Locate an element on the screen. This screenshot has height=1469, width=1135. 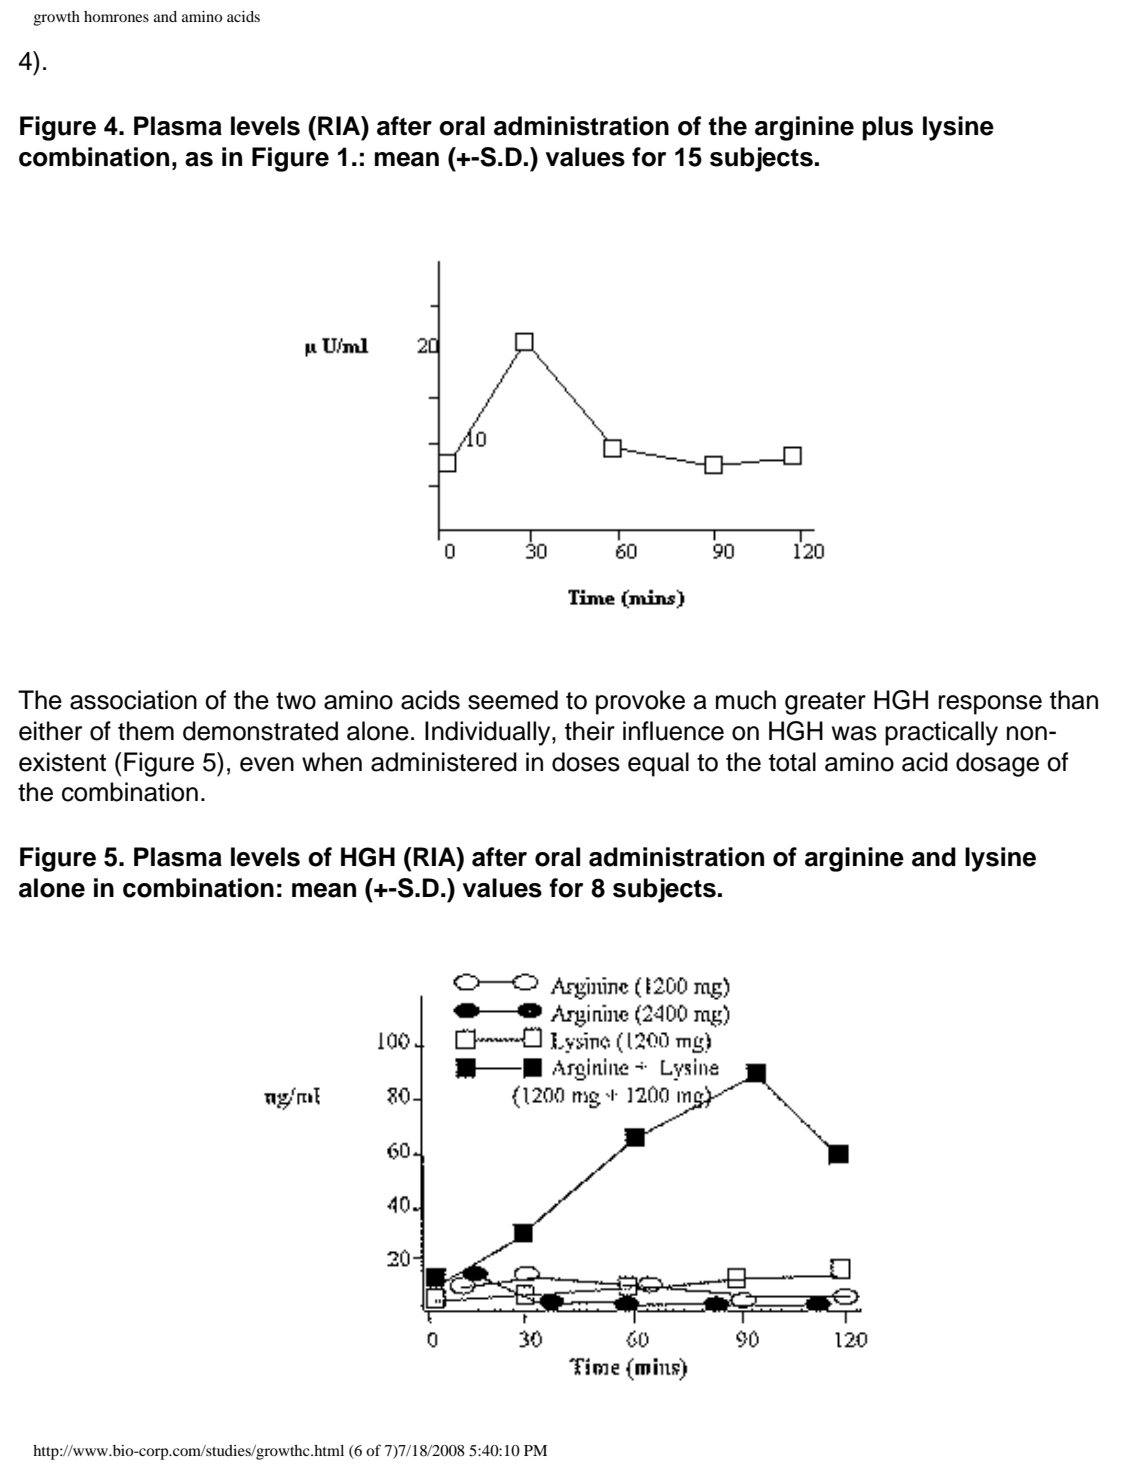
greater is located at coordinates (825, 703).
